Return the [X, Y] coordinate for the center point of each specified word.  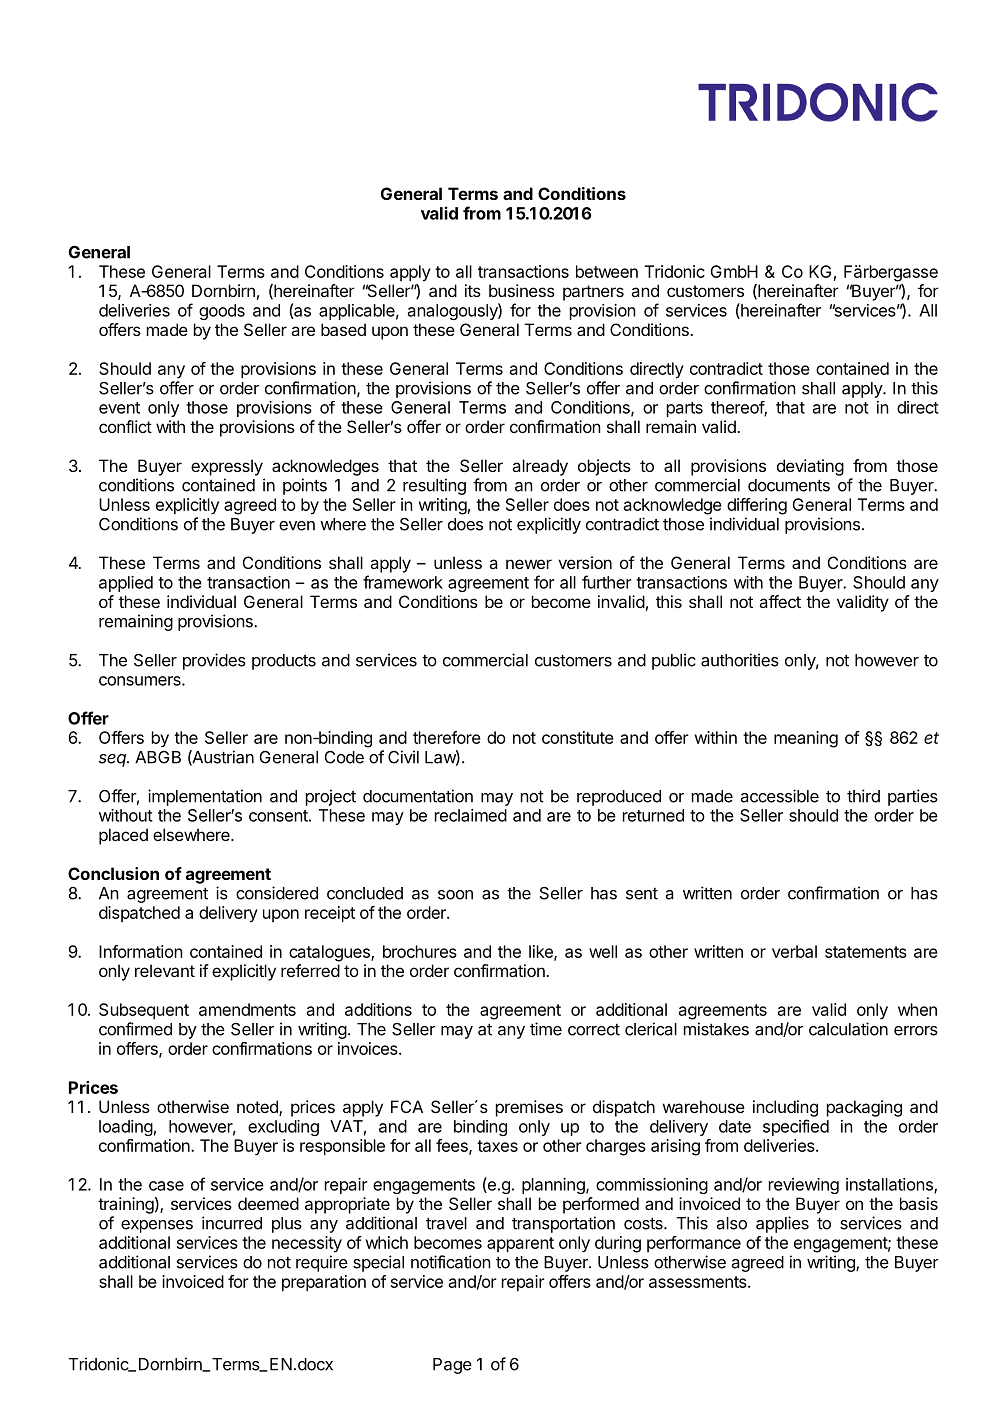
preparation [324, 1283]
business [522, 290]
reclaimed [471, 815]
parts [685, 409]
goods [222, 312]
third [863, 796]
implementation [205, 797]
